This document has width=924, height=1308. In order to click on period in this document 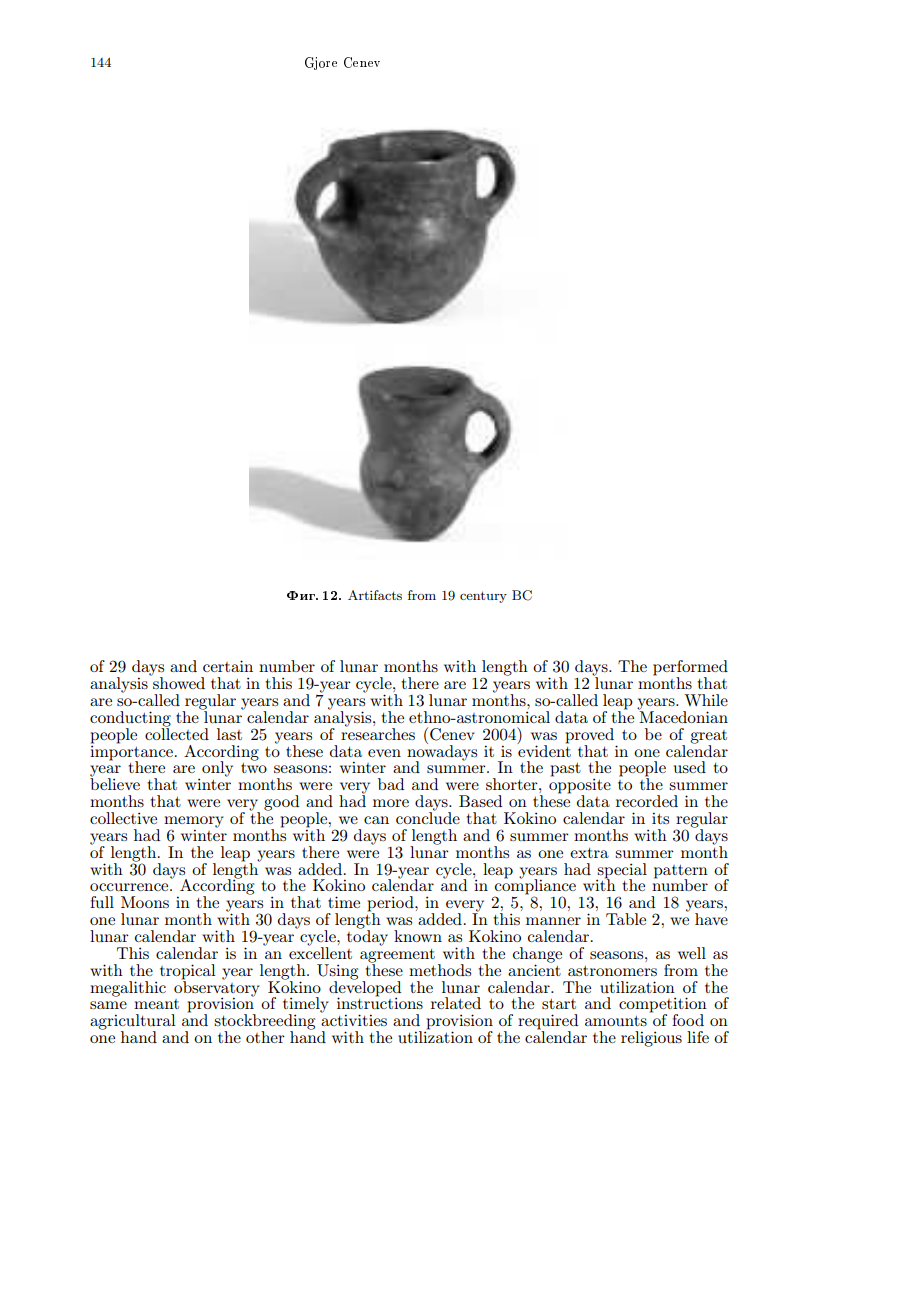, I will do `click(391, 905)`.
